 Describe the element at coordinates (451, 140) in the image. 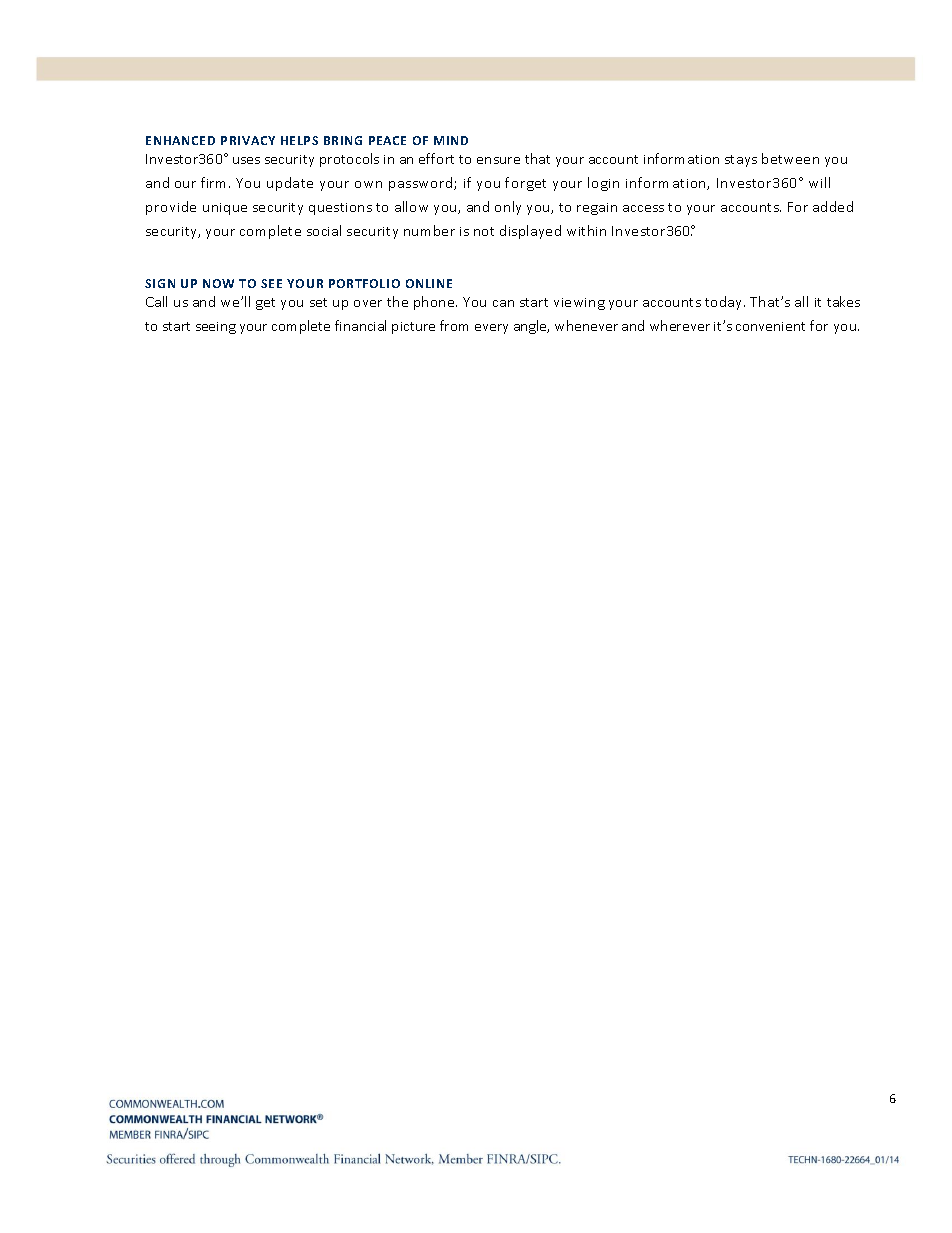

I see `MIND` at that location.
